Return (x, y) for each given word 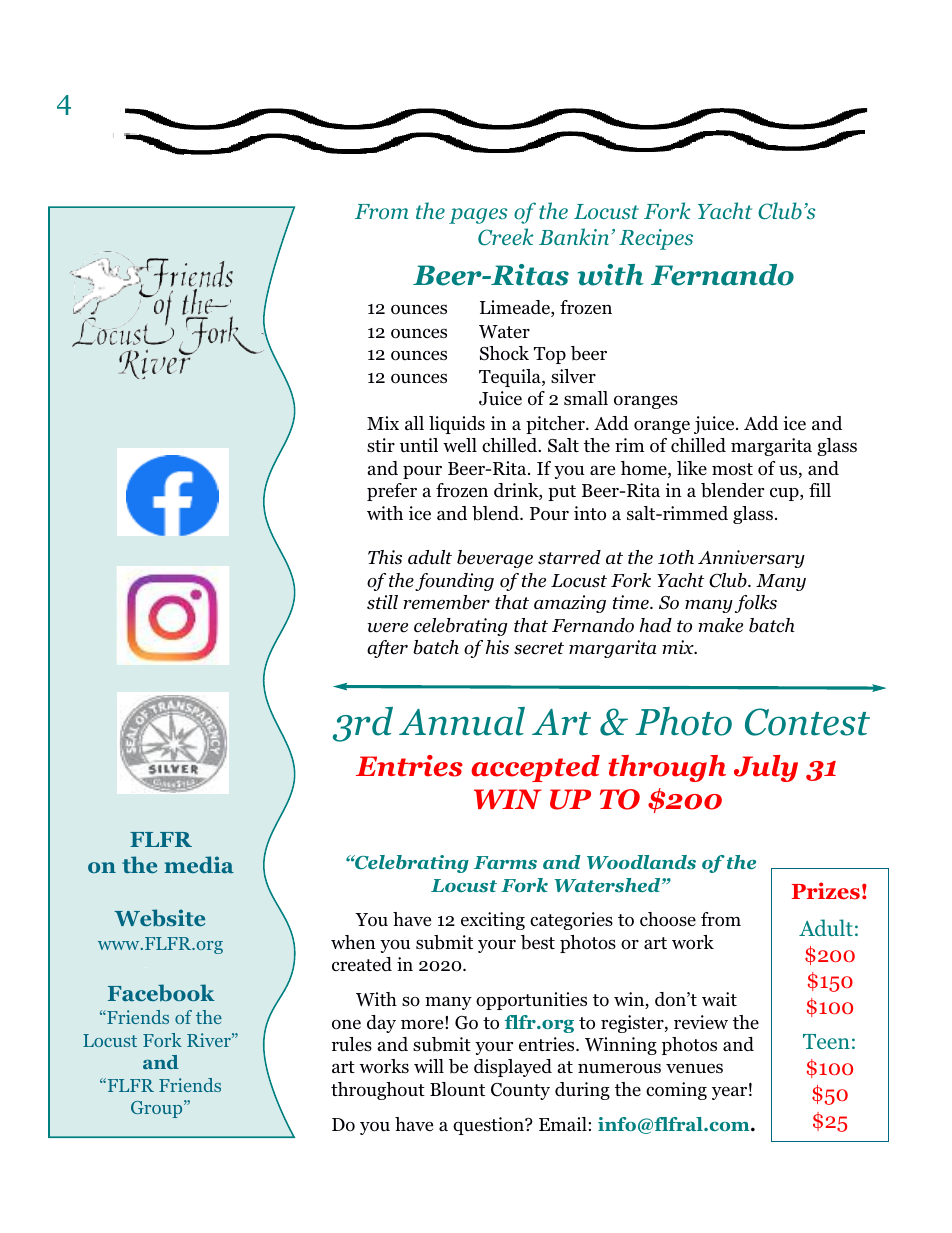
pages (478, 216)
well (460, 445)
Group (158, 1109)
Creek (506, 237)
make (720, 625)
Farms (505, 862)
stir (381, 445)
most (732, 469)
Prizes (826, 891)
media (199, 864)
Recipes (656, 239)
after (387, 649)
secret (539, 648)
